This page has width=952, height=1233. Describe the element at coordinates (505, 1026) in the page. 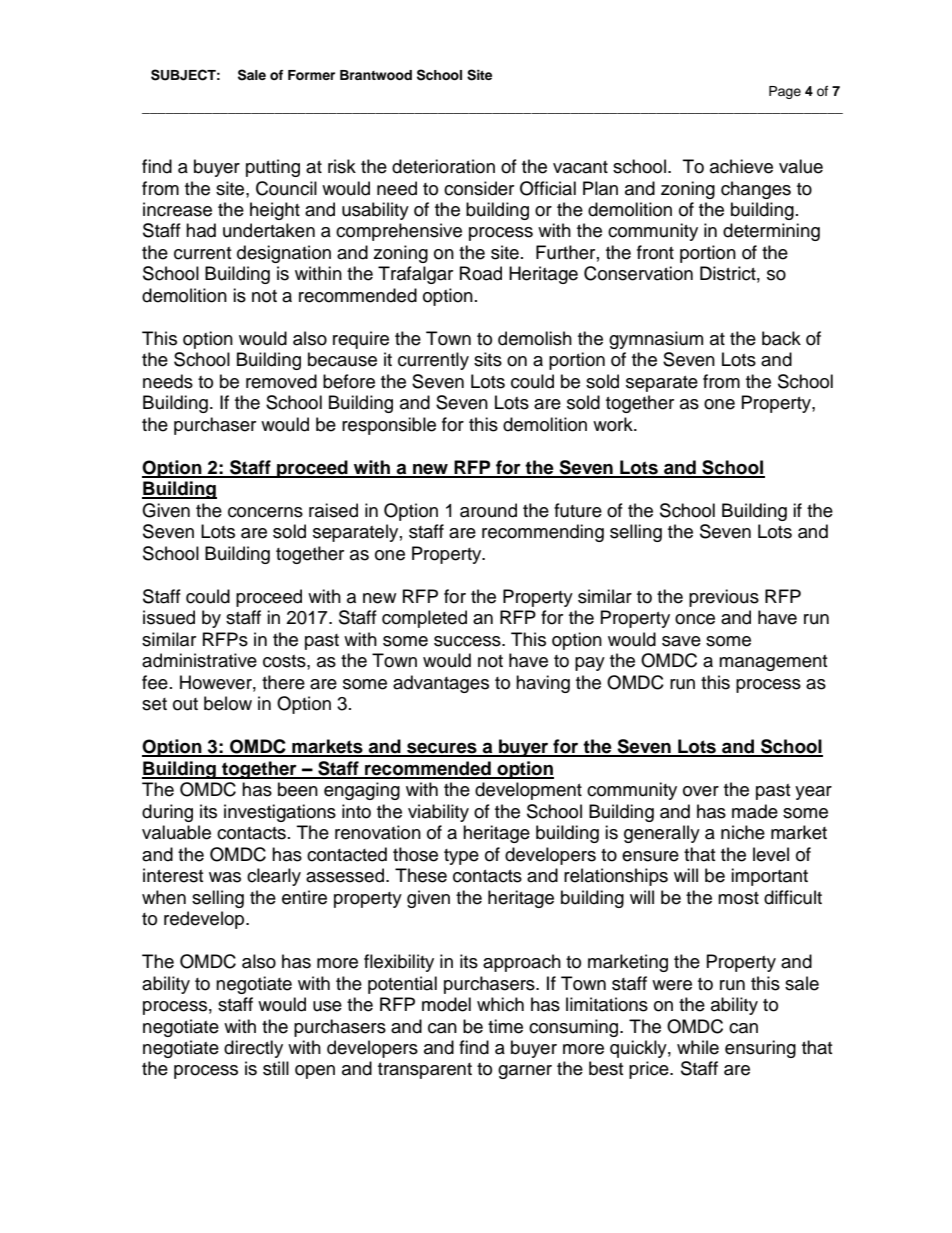

I see `time` at that location.
